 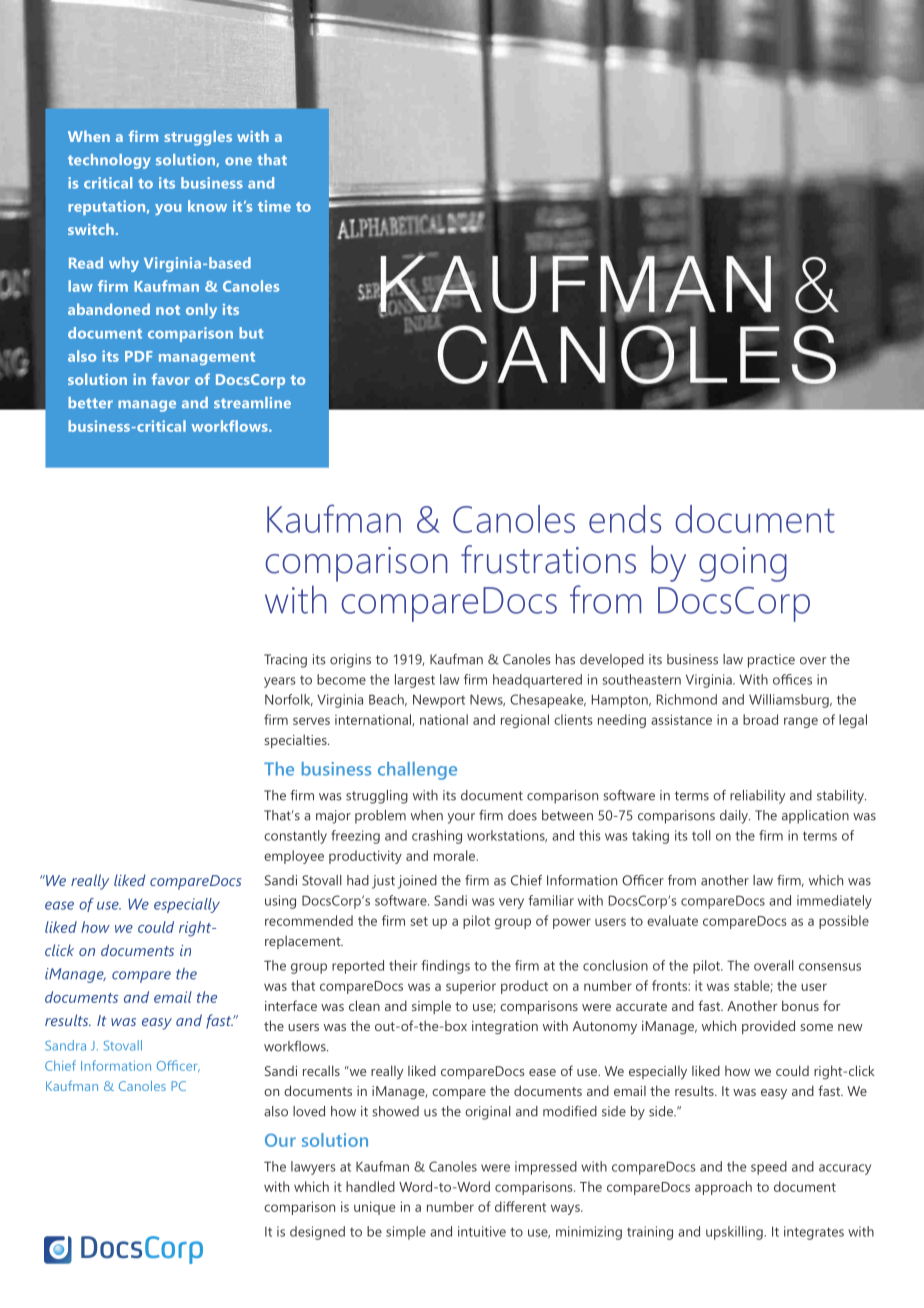 What do you see at coordinates (482, 1231) in the screenshot?
I see `intuitive` at bounding box center [482, 1231].
